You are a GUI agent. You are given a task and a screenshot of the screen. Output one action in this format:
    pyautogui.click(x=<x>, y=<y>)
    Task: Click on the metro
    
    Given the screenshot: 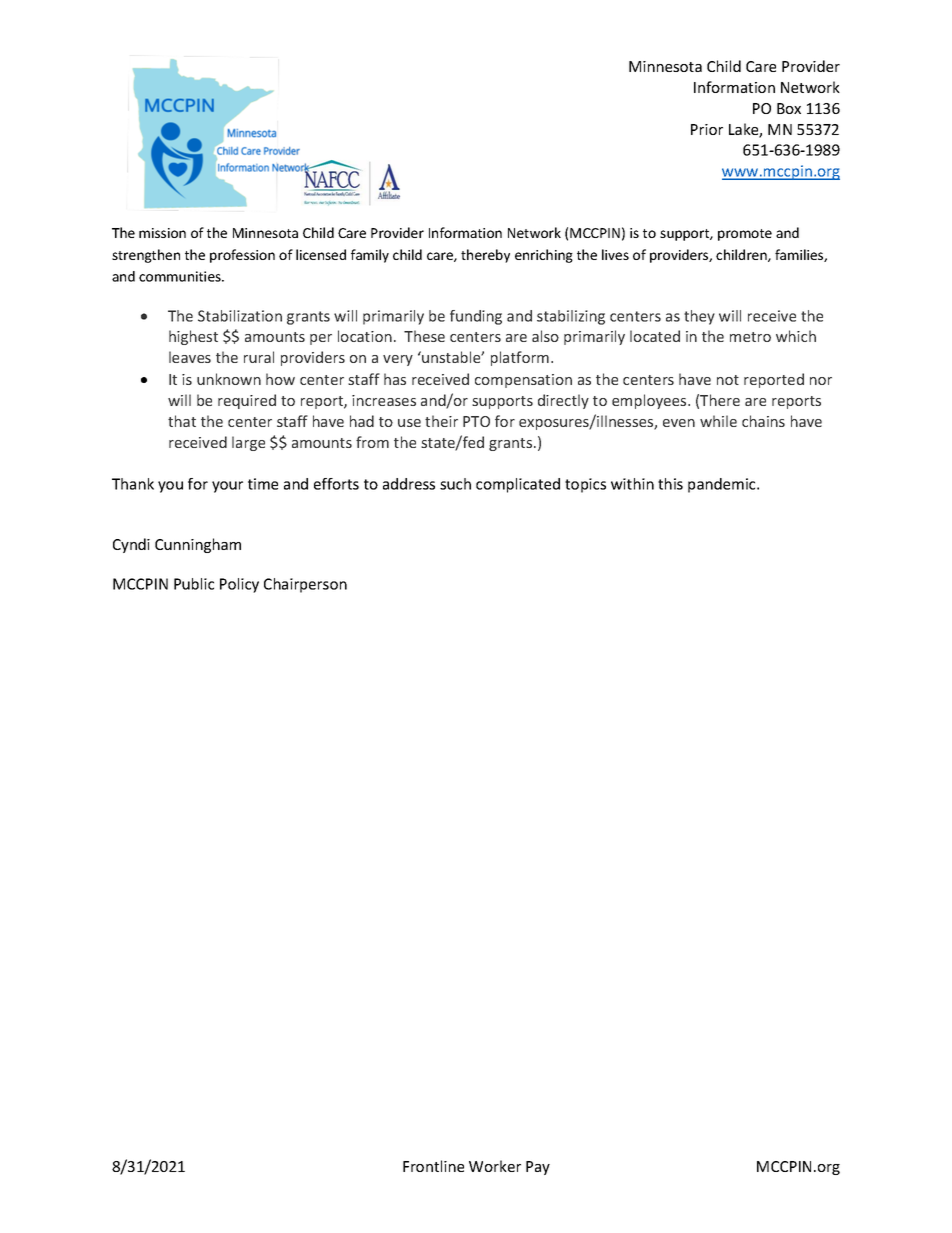 What is the action you would take?
    pyautogui.click(x=750, y=337)
